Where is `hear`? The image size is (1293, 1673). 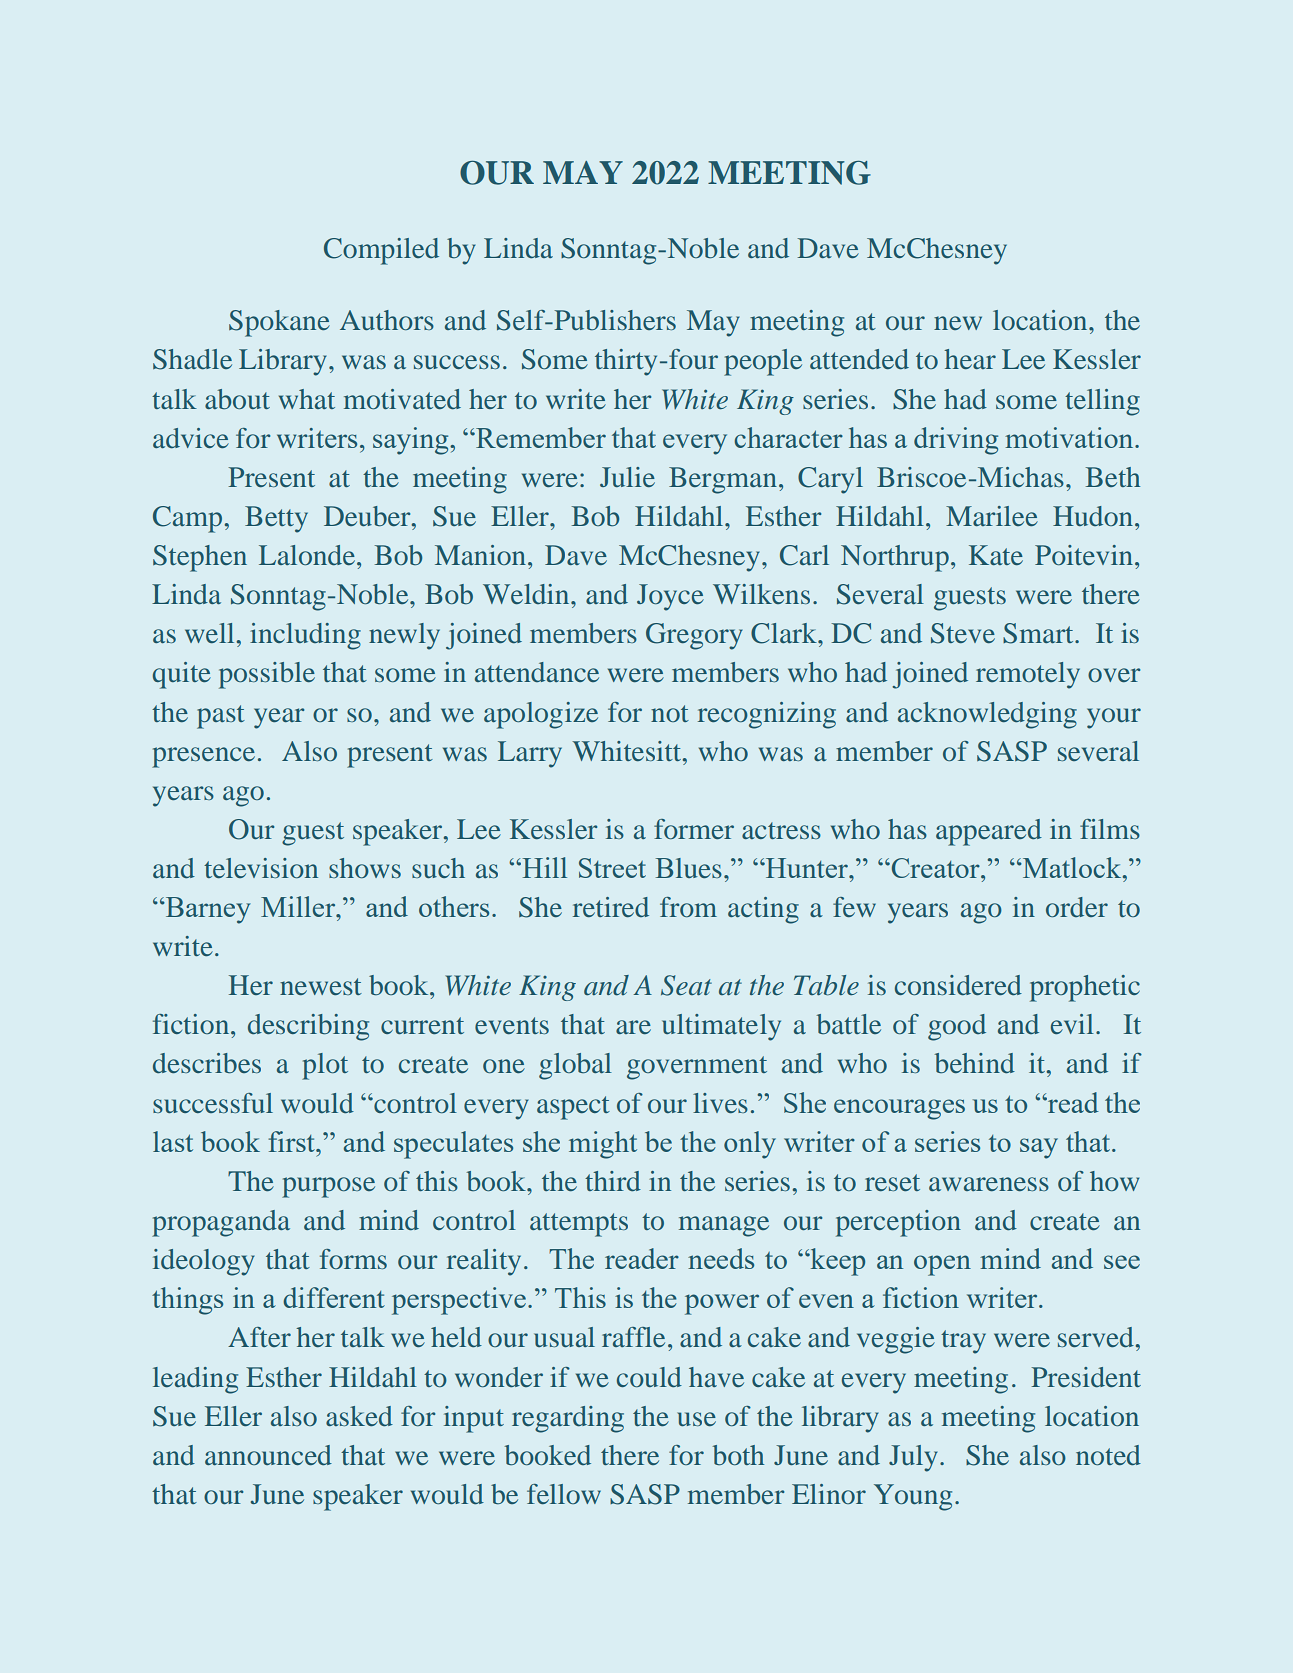
hear is located at coordinates (970, 359).
